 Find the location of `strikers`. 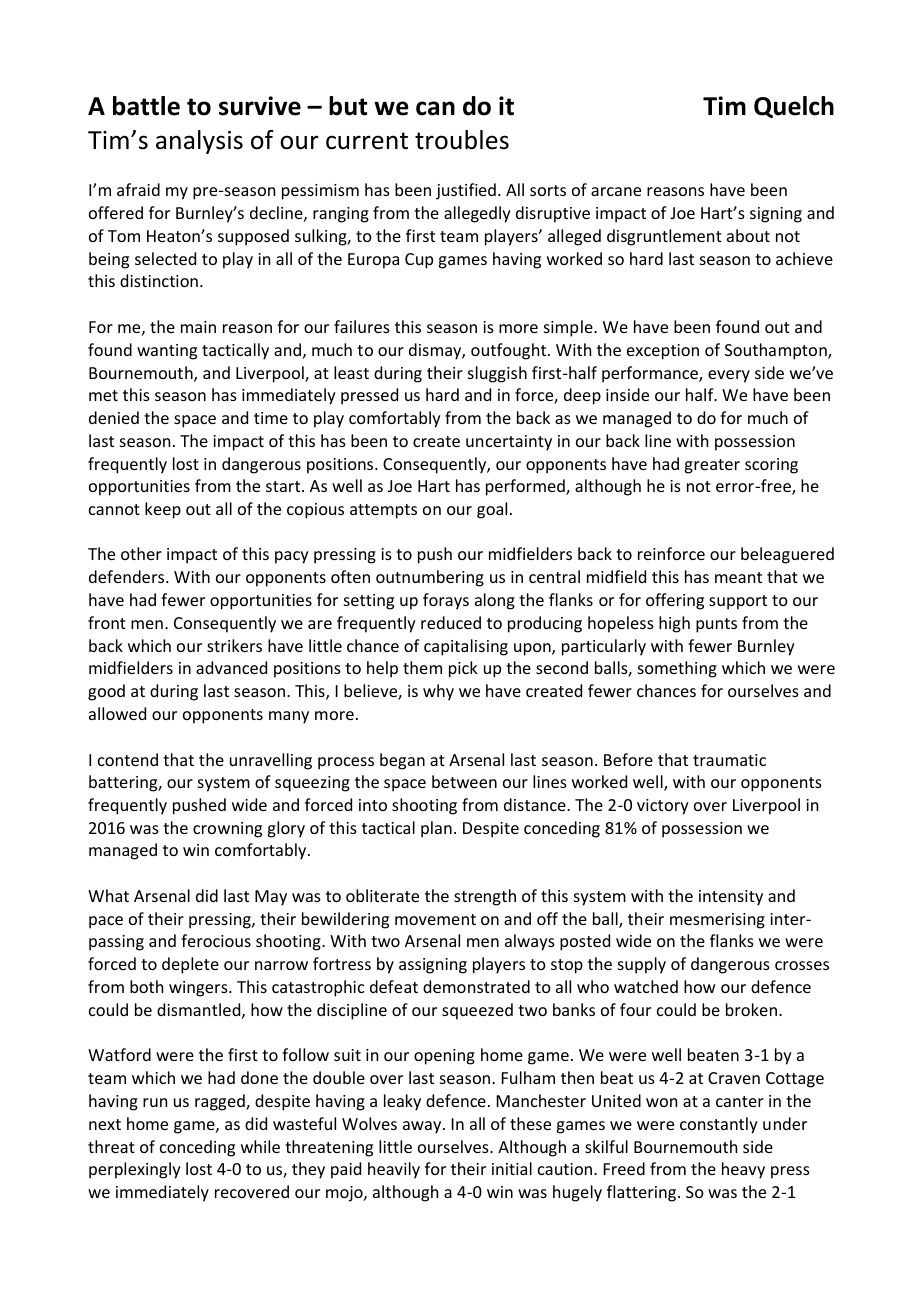

strikers is located at coordinates (234, 645).
